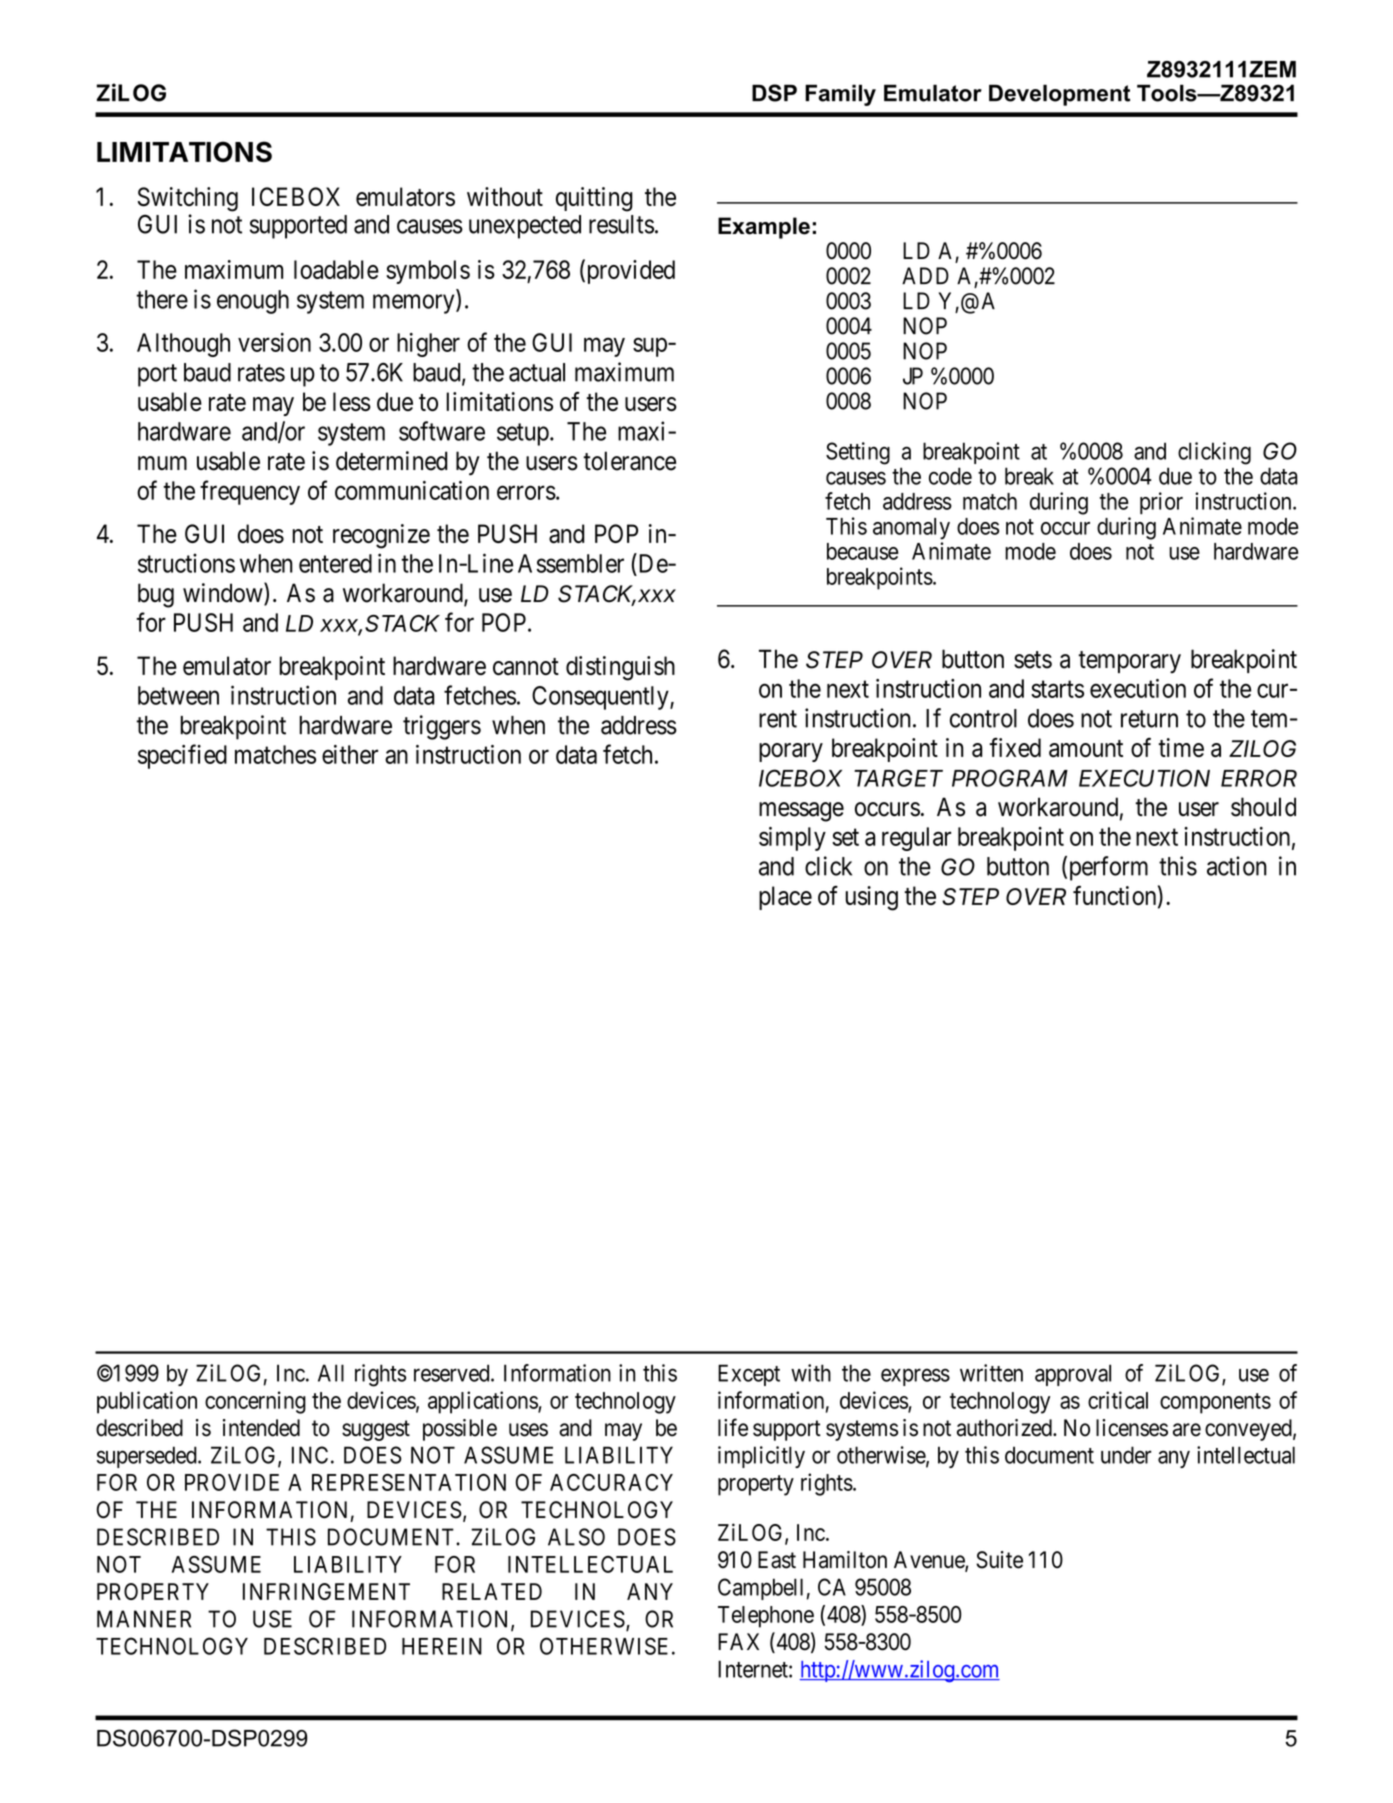 Image resolution: width=1393 pixels, height=1803 pixels. Describe the element at coordinates (760, 1589) in the screenshot. I see `Campbell` at that location.
